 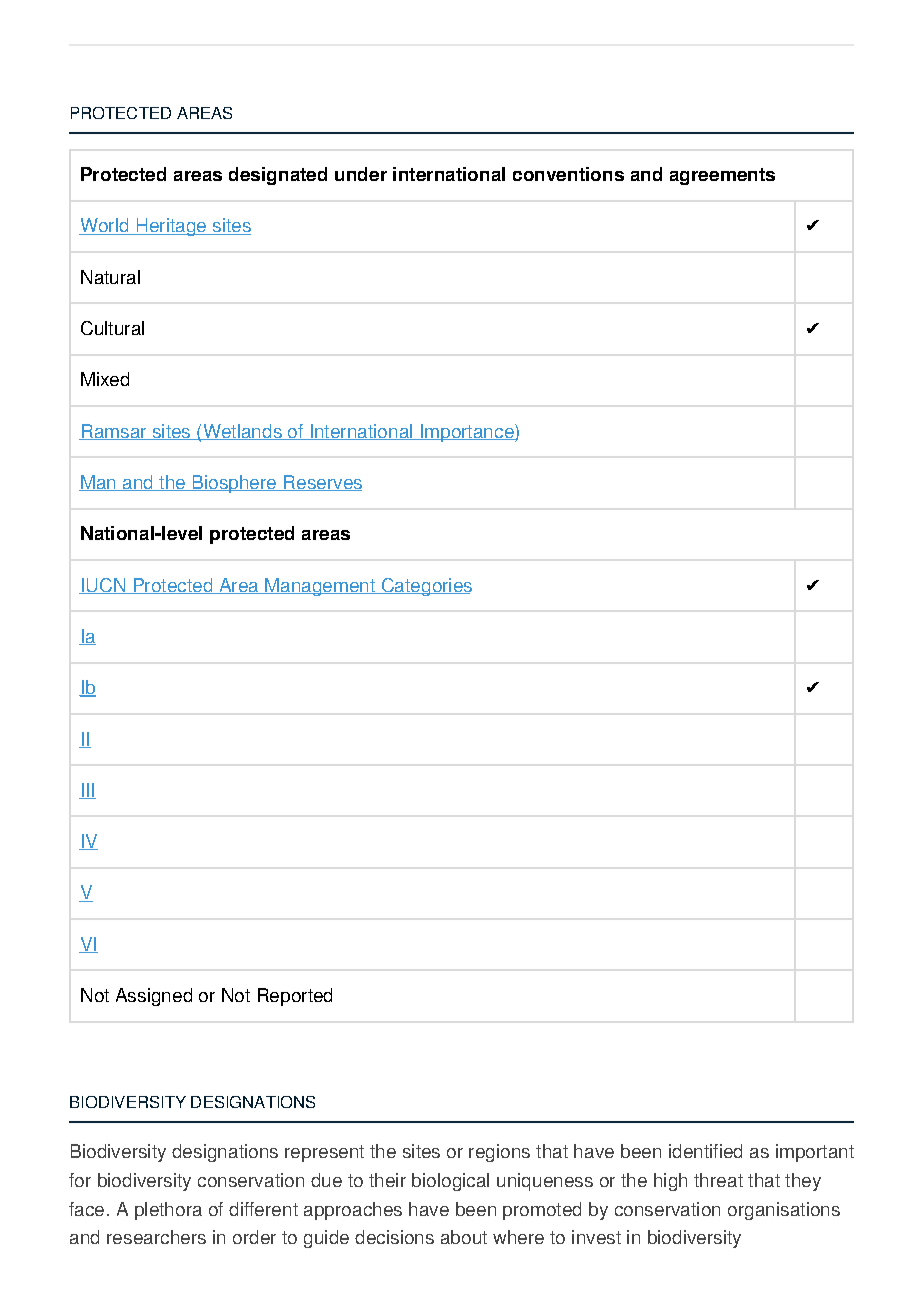 I want to click on biological, so click(x=450, y=1182).
